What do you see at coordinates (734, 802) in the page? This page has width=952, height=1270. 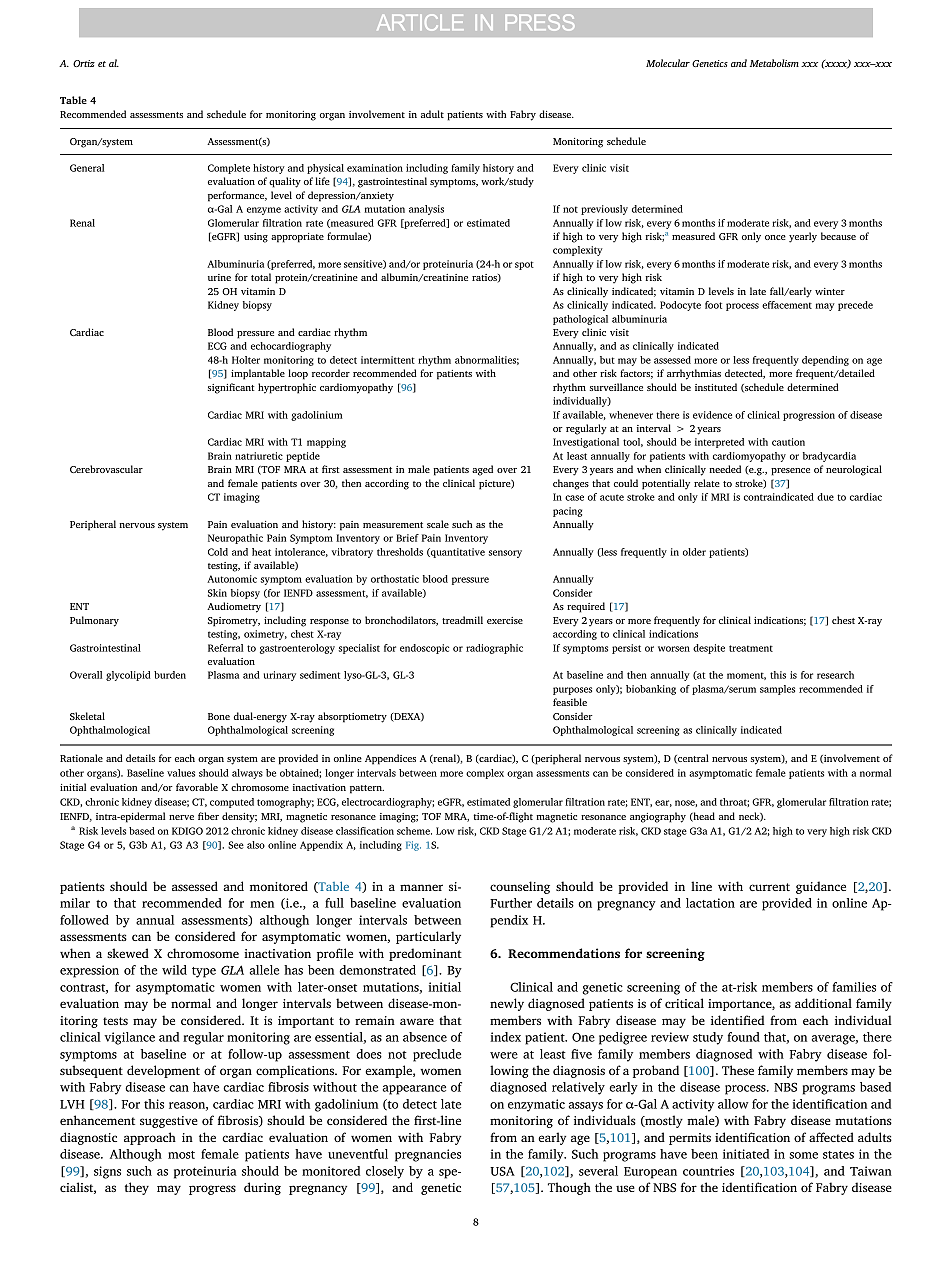 I see `throat` at bounding box center [734, 802].
